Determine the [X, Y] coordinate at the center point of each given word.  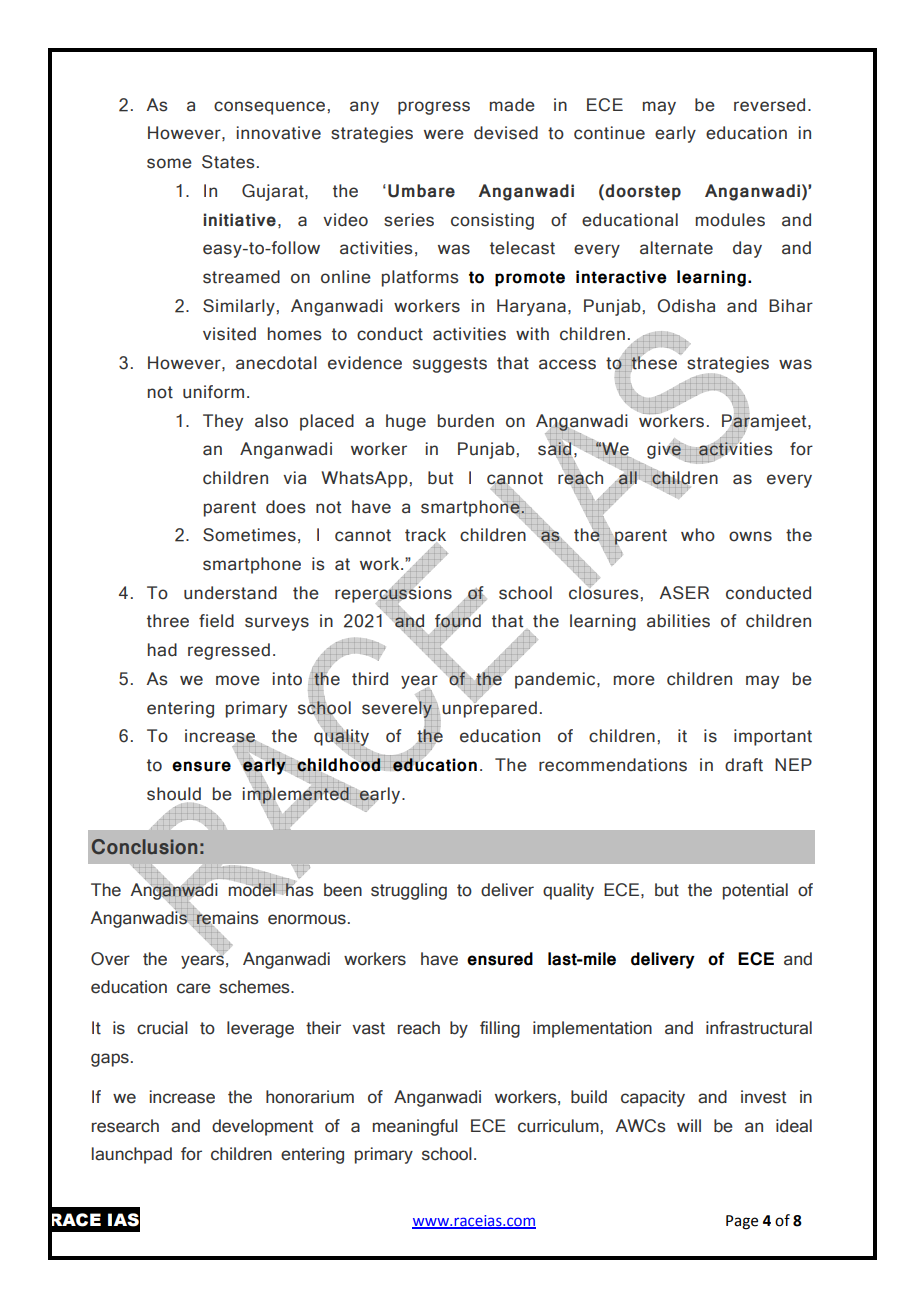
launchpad [132, 1155]
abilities [678, 621]
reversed [769, 105]
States [228, 162]
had [162, 650]
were [444, 134]
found [457, 621]
